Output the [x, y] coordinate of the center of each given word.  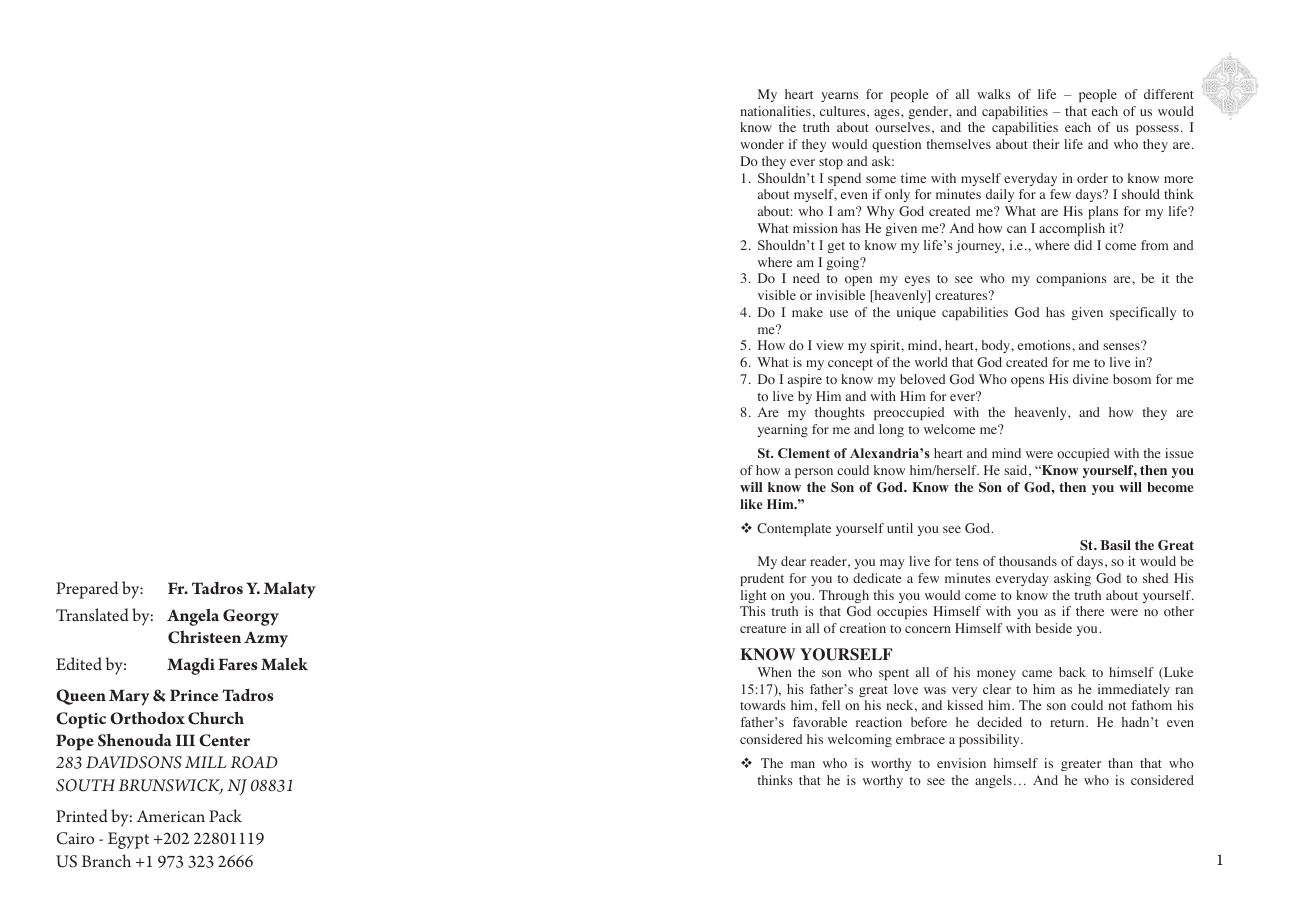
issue [1179, 453]
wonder [762, 144]
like [751, 504]
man [803, 764]
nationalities [775, 111]
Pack [225, 815]
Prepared [87, 590]
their [1046, 144]
